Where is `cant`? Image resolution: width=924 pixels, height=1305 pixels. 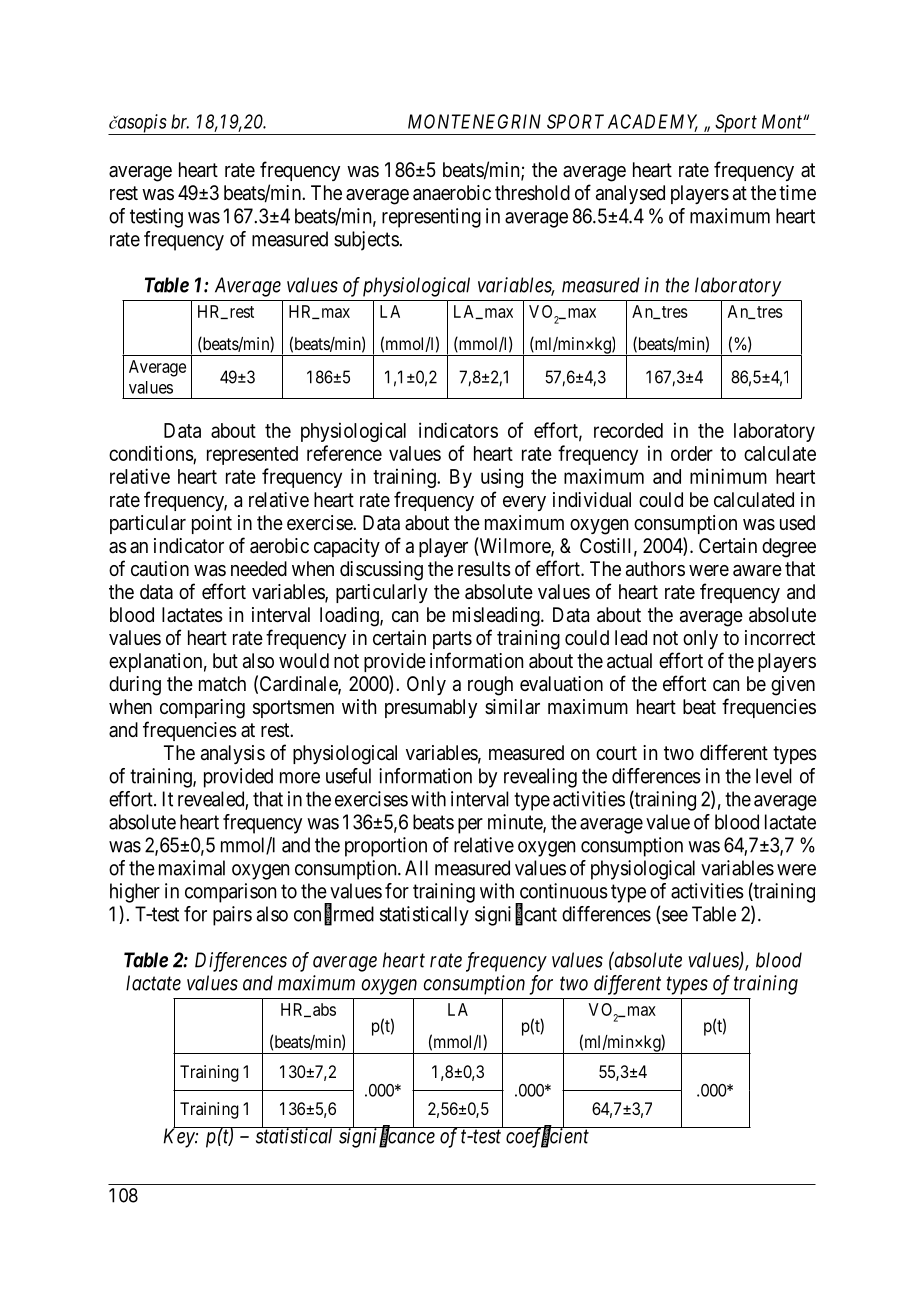
cant is located at coordinates (540, 914).
